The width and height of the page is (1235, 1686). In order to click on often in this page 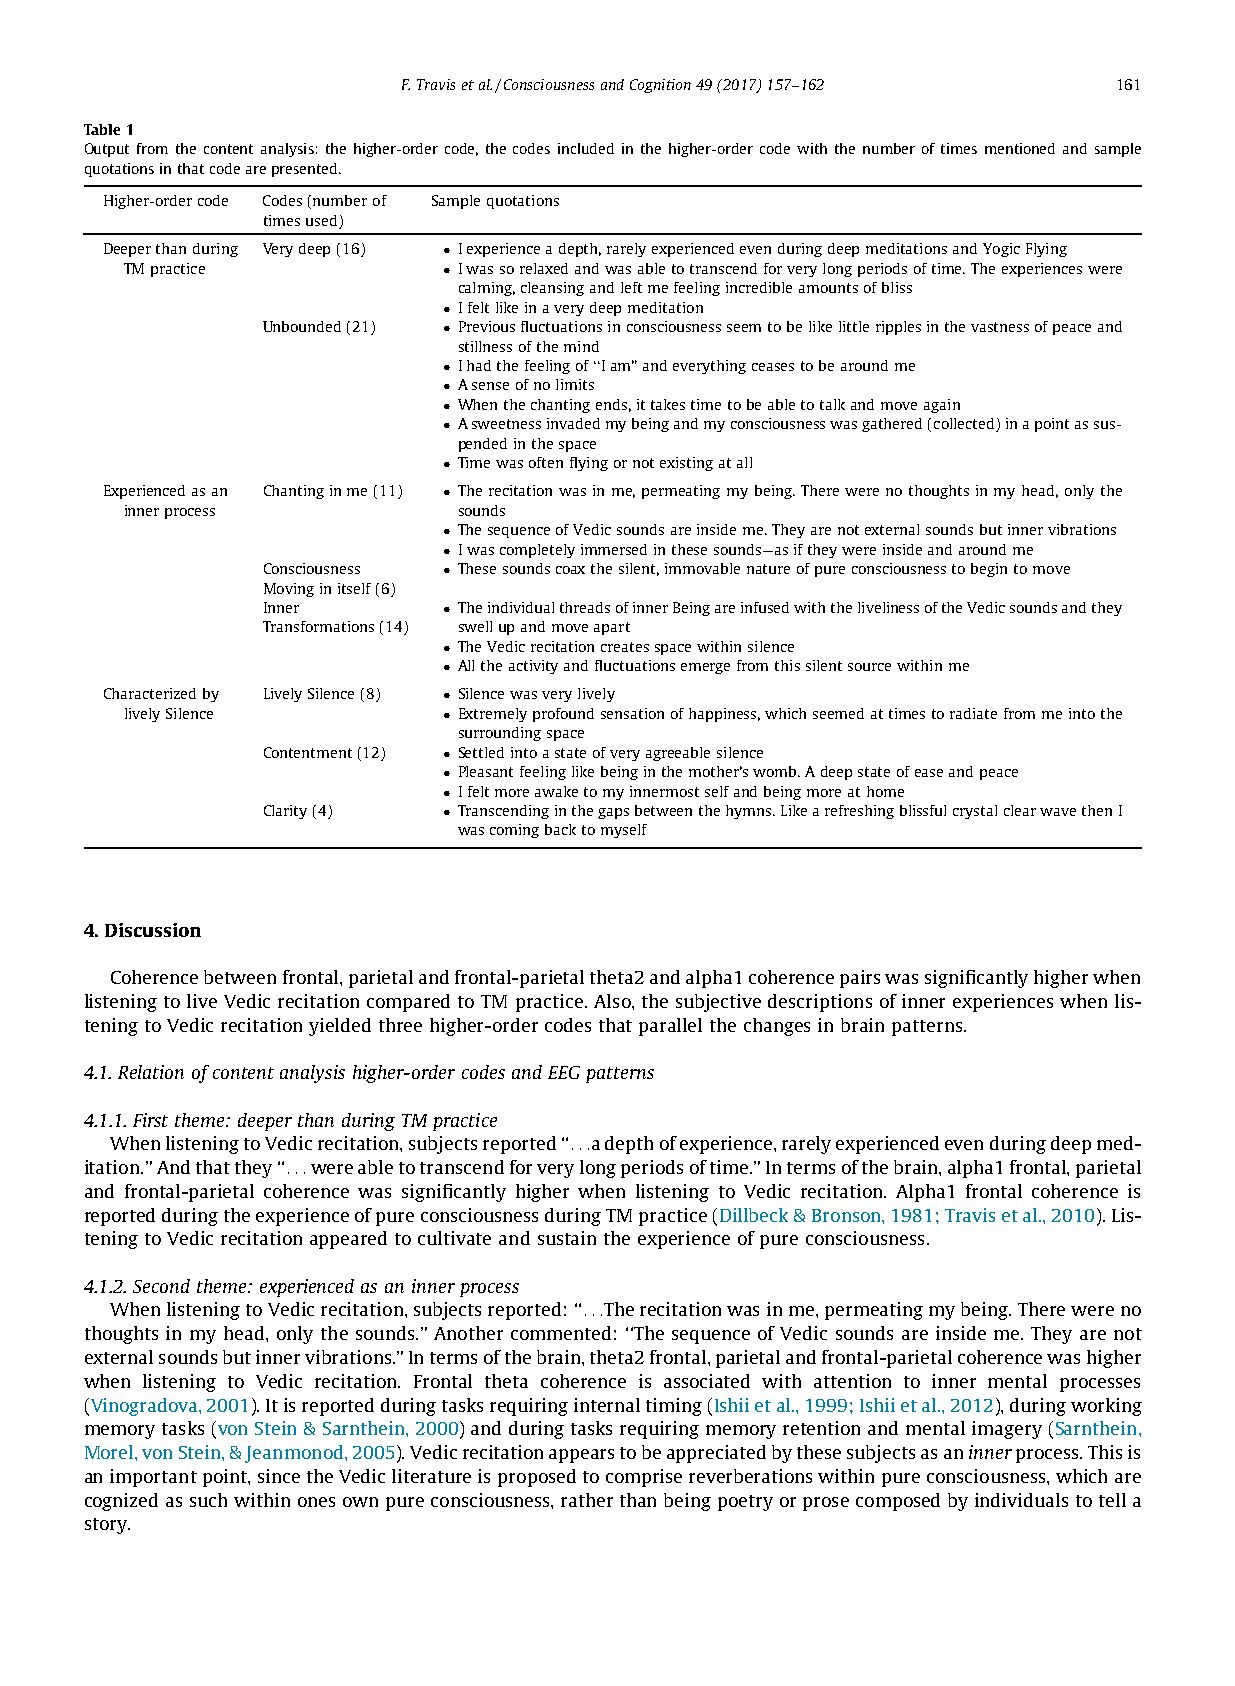, I will do `click(546, 462)`.
